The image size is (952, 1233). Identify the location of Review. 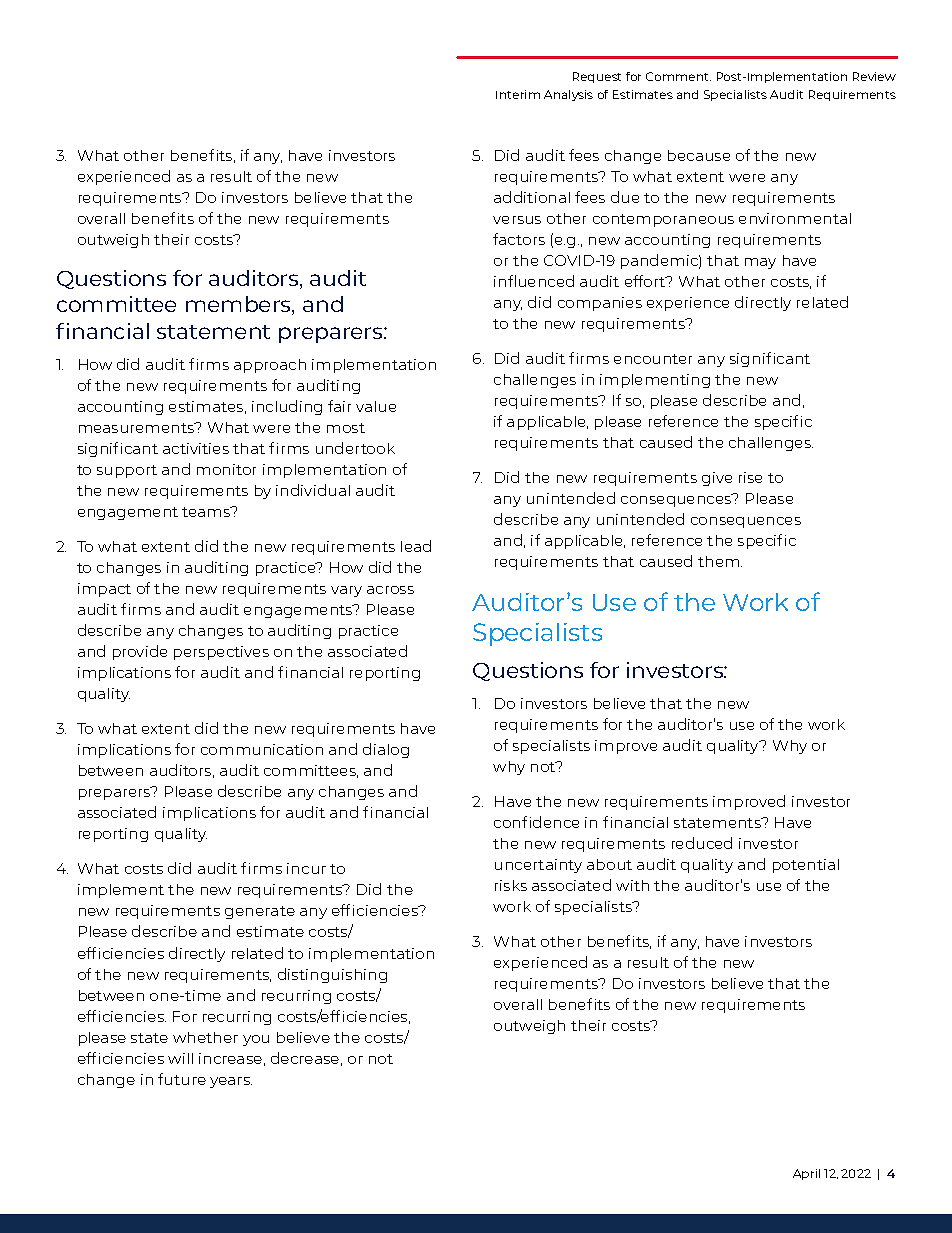
(874, 76).
